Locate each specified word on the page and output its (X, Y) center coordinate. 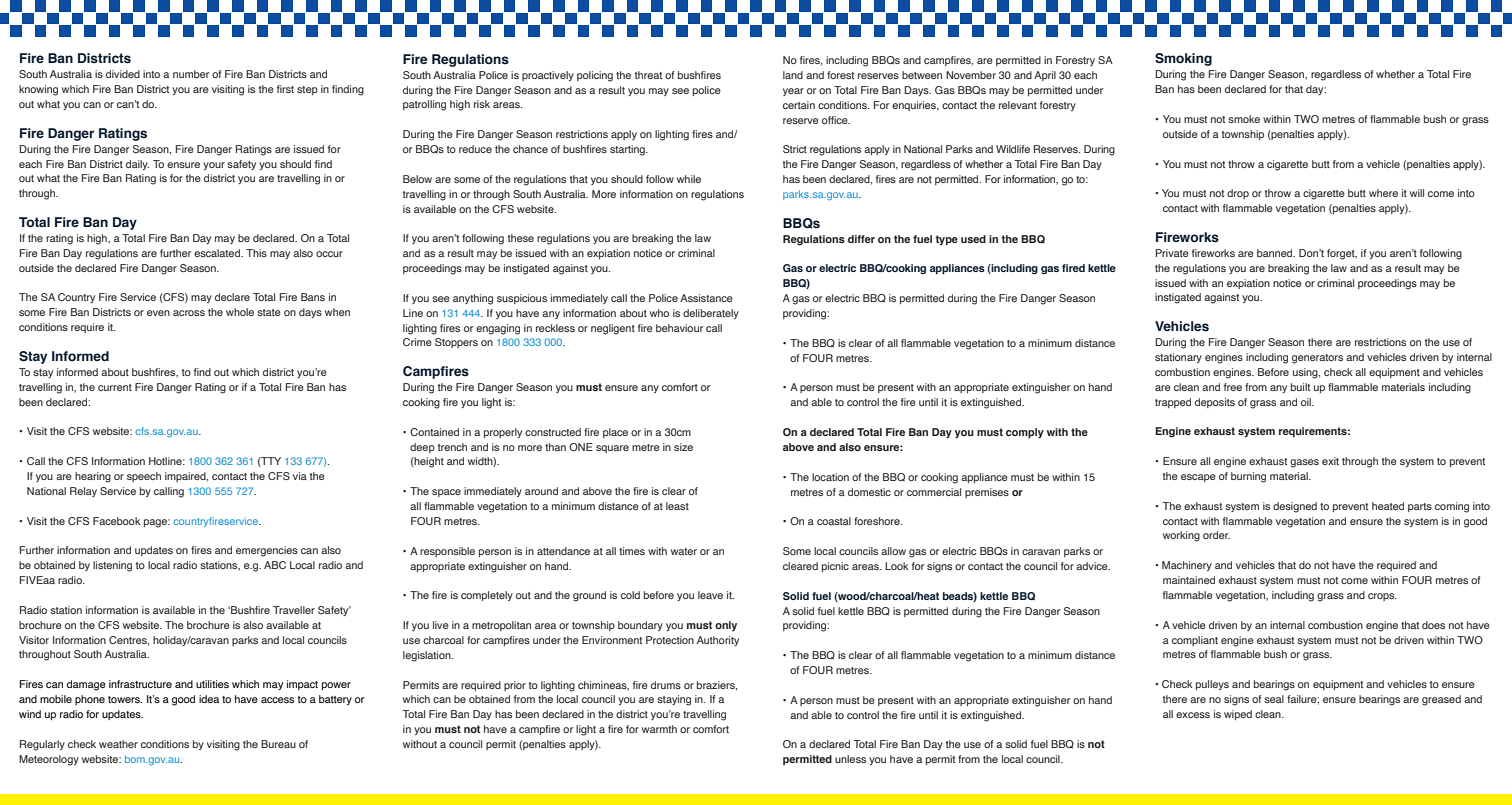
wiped (1238, 715)
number (191, 74)
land (793, 75)
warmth (659, 729)
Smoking (1183, 59)
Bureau (278, 744)
